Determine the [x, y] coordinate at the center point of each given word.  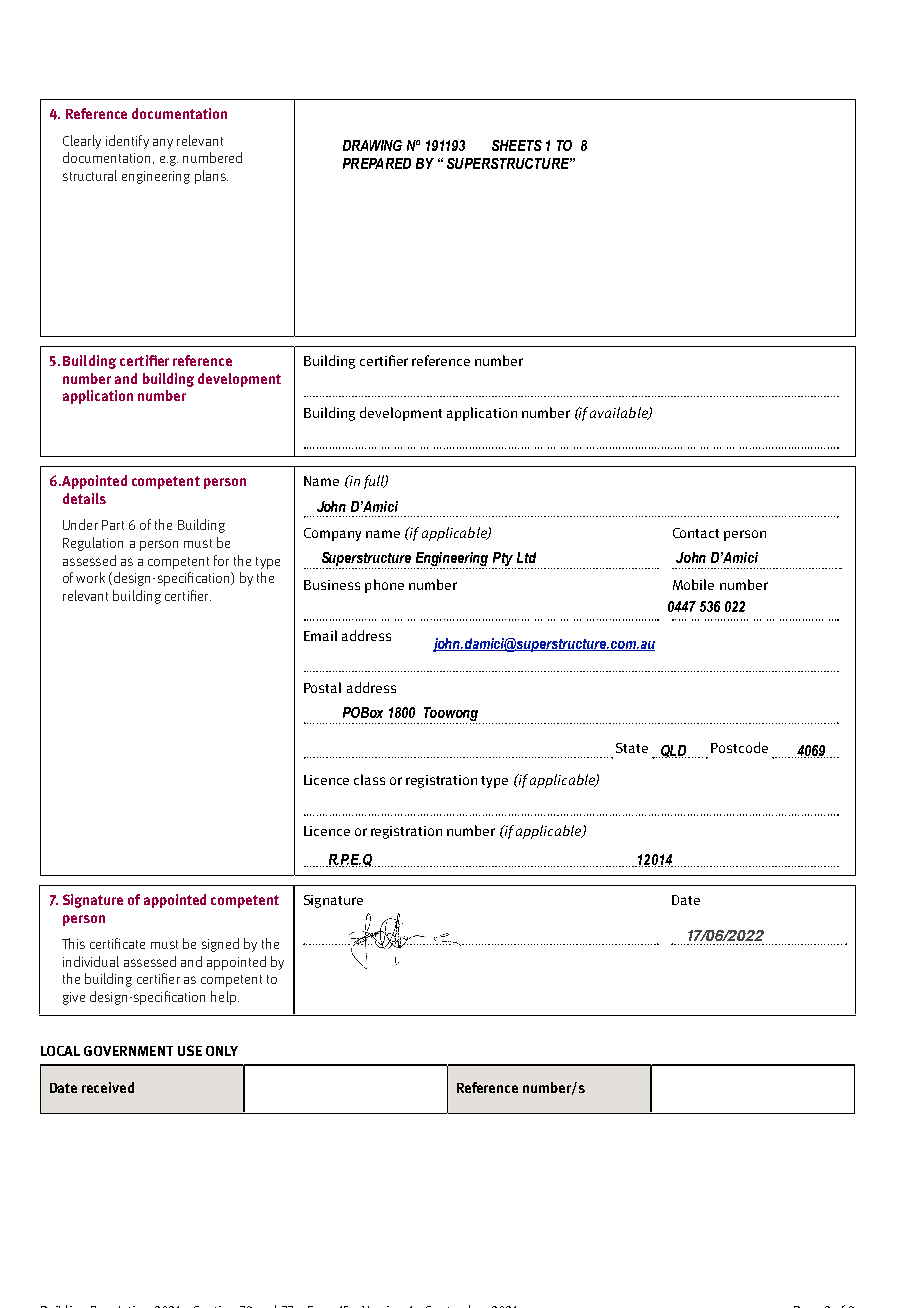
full [375, 482]
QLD [674, 751]
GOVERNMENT [128, 1051]
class [369, 779]
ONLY [222, 1051]
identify [127, 142]
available [620, 413]
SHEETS [517, 145]
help [223, 998]
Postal [322, 687]
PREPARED [377, 163]
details [84, 498]
